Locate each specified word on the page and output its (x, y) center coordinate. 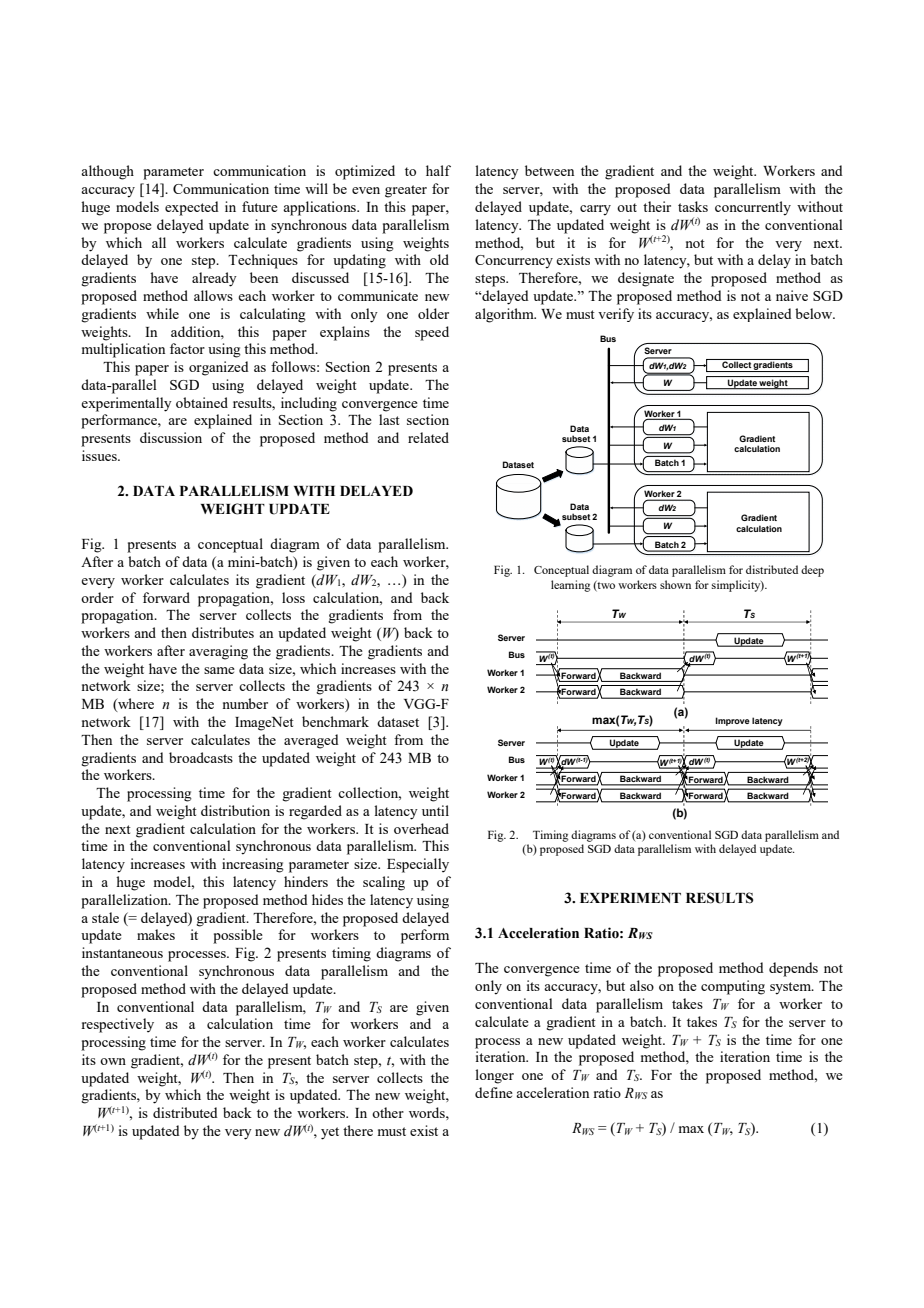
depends (793, 969)
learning (570, 586)
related (428, 437)
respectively (117, 1025)
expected (192, 208)
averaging (218, 652)
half (438, 170)
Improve (732, 721)
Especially (418, 865)
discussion (171, 437)
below (815, 313)
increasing (253, 865)
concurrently (753, 208)
